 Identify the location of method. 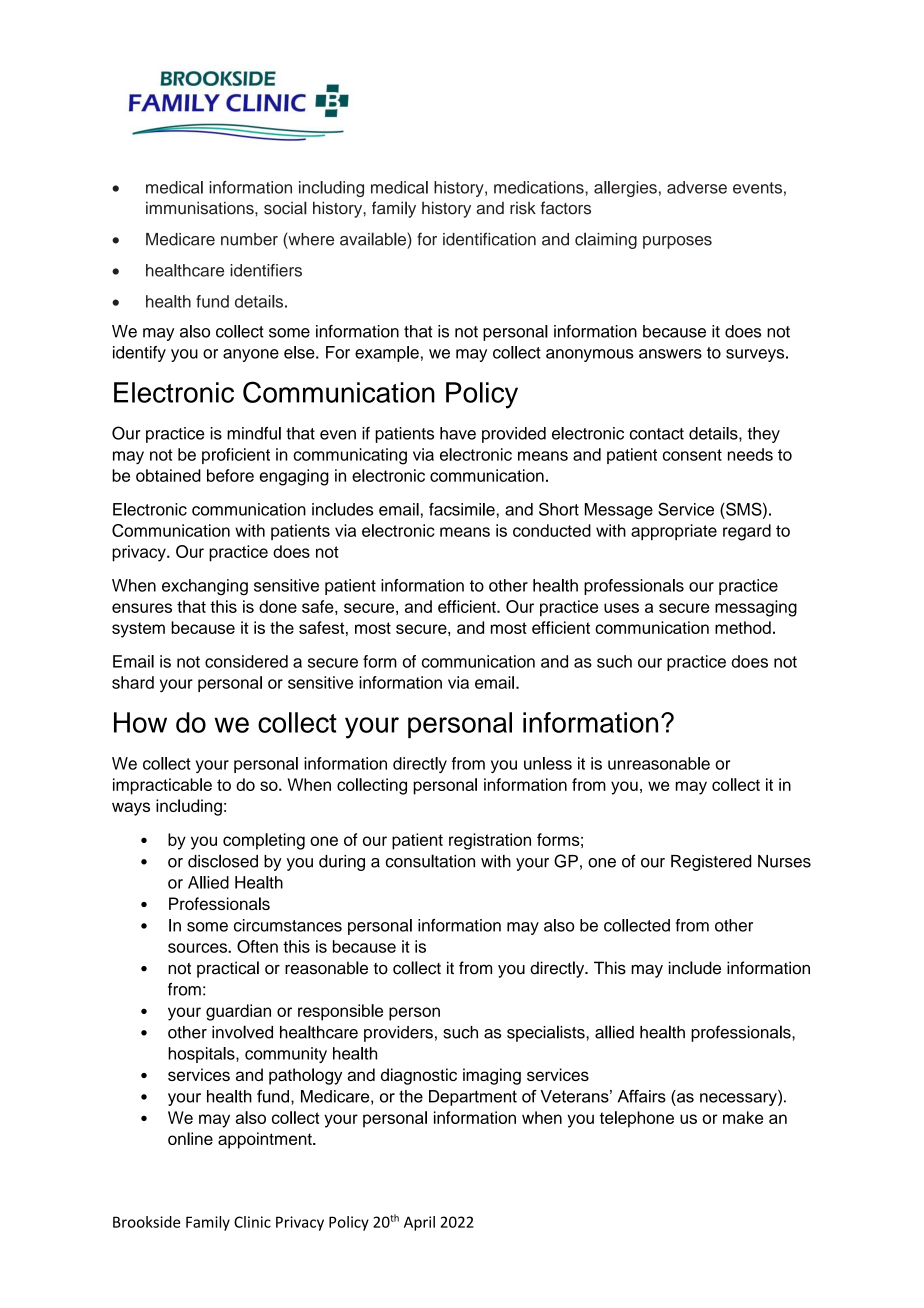
(743, 627).
